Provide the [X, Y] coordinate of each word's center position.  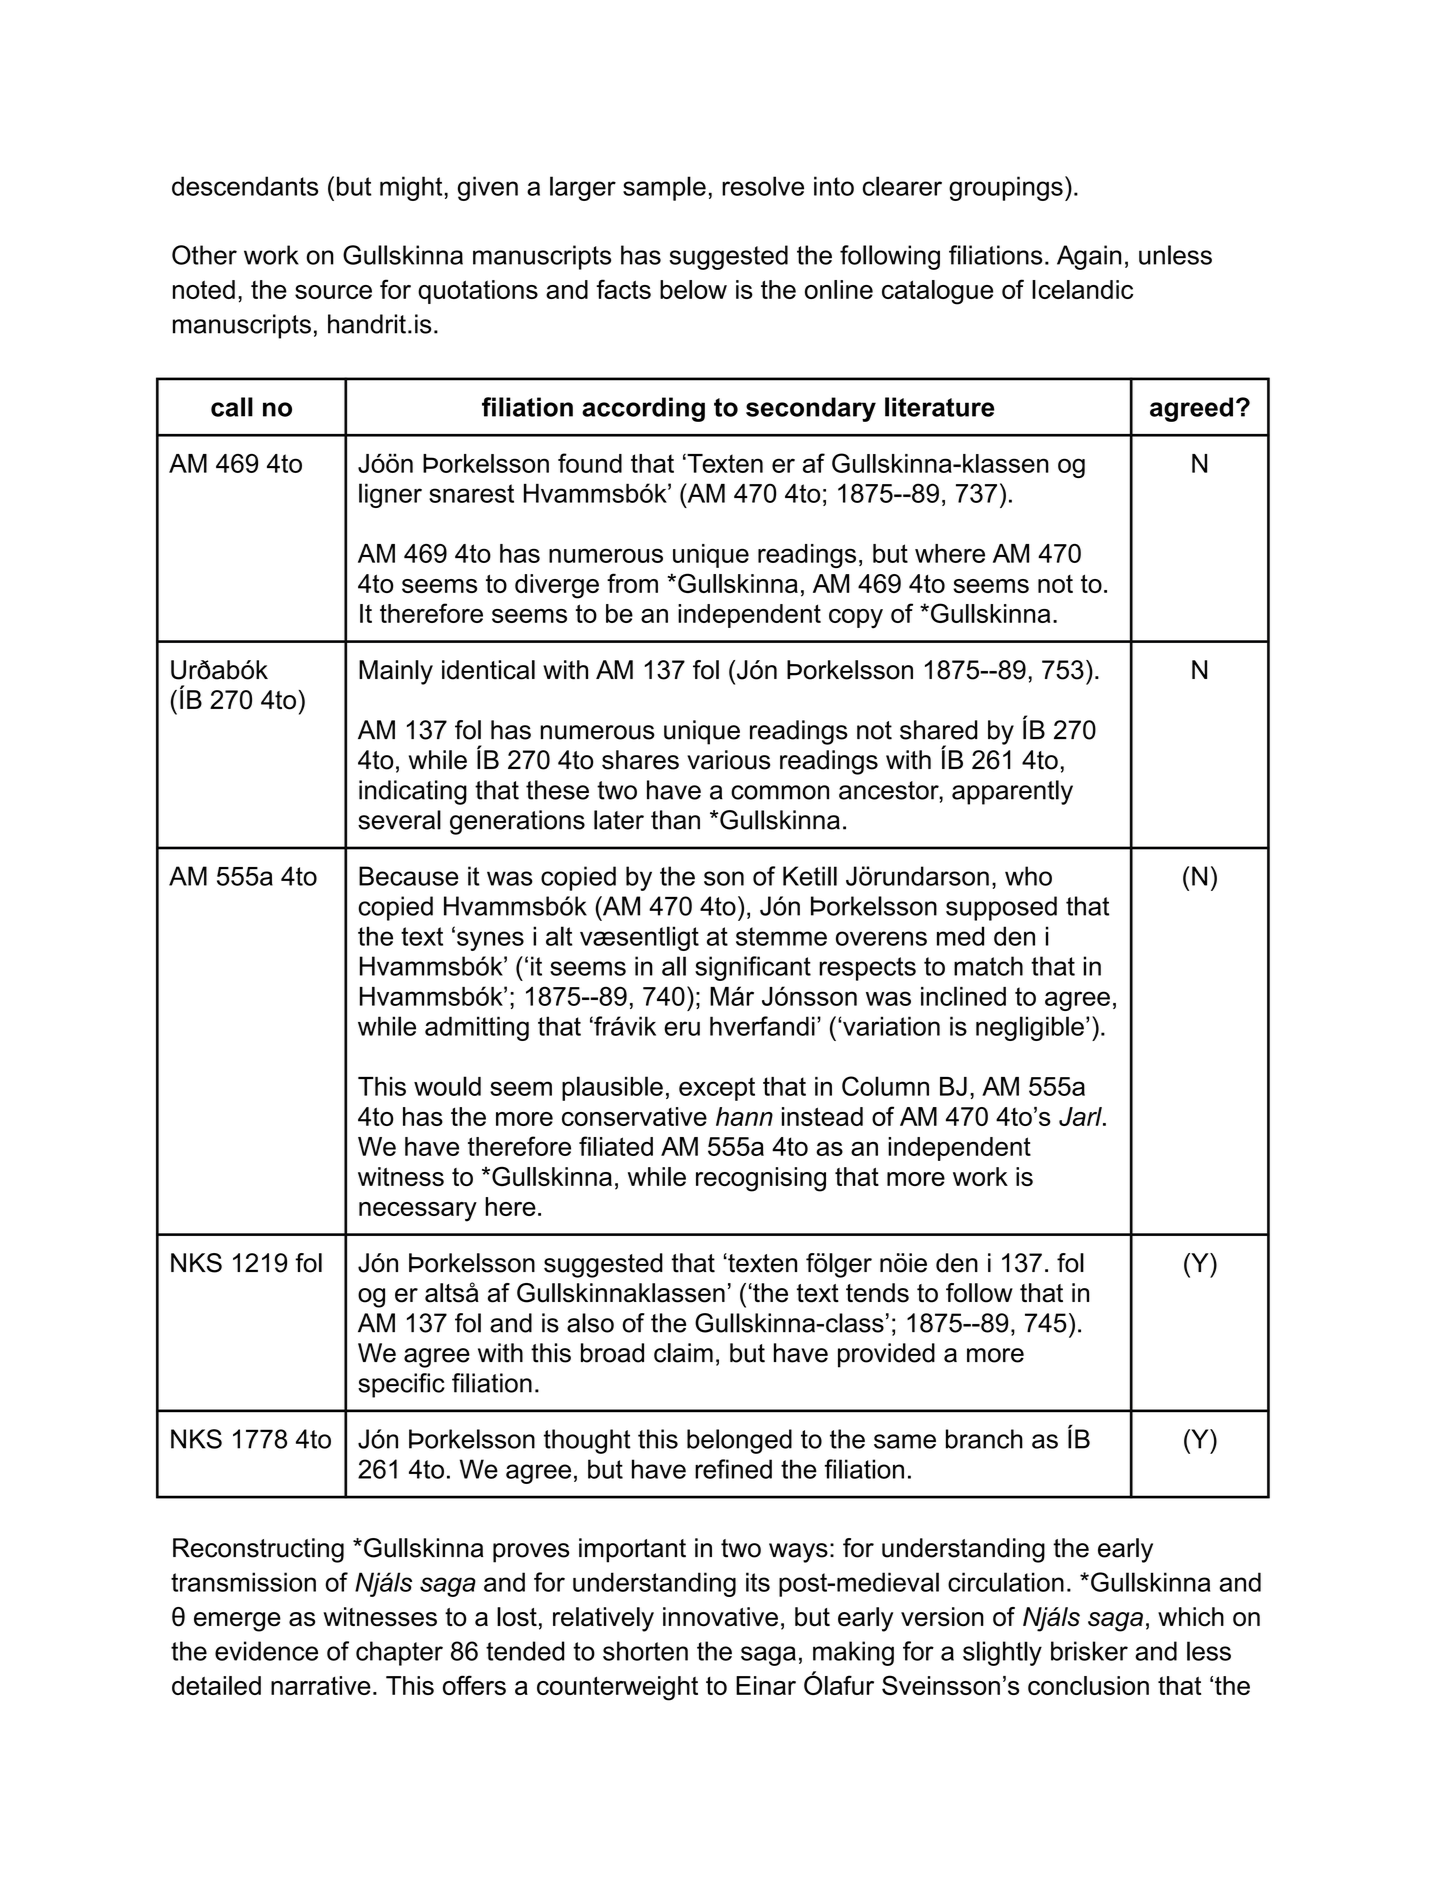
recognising [761, 1179]
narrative [321, 1685]
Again [1089, 257]
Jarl [1081, 1116]
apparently [1012, 792]
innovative [720, 1617]
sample [664, 188]
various [728, 760]
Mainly [396, 672]
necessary [418, 1212]
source [333, 292]
